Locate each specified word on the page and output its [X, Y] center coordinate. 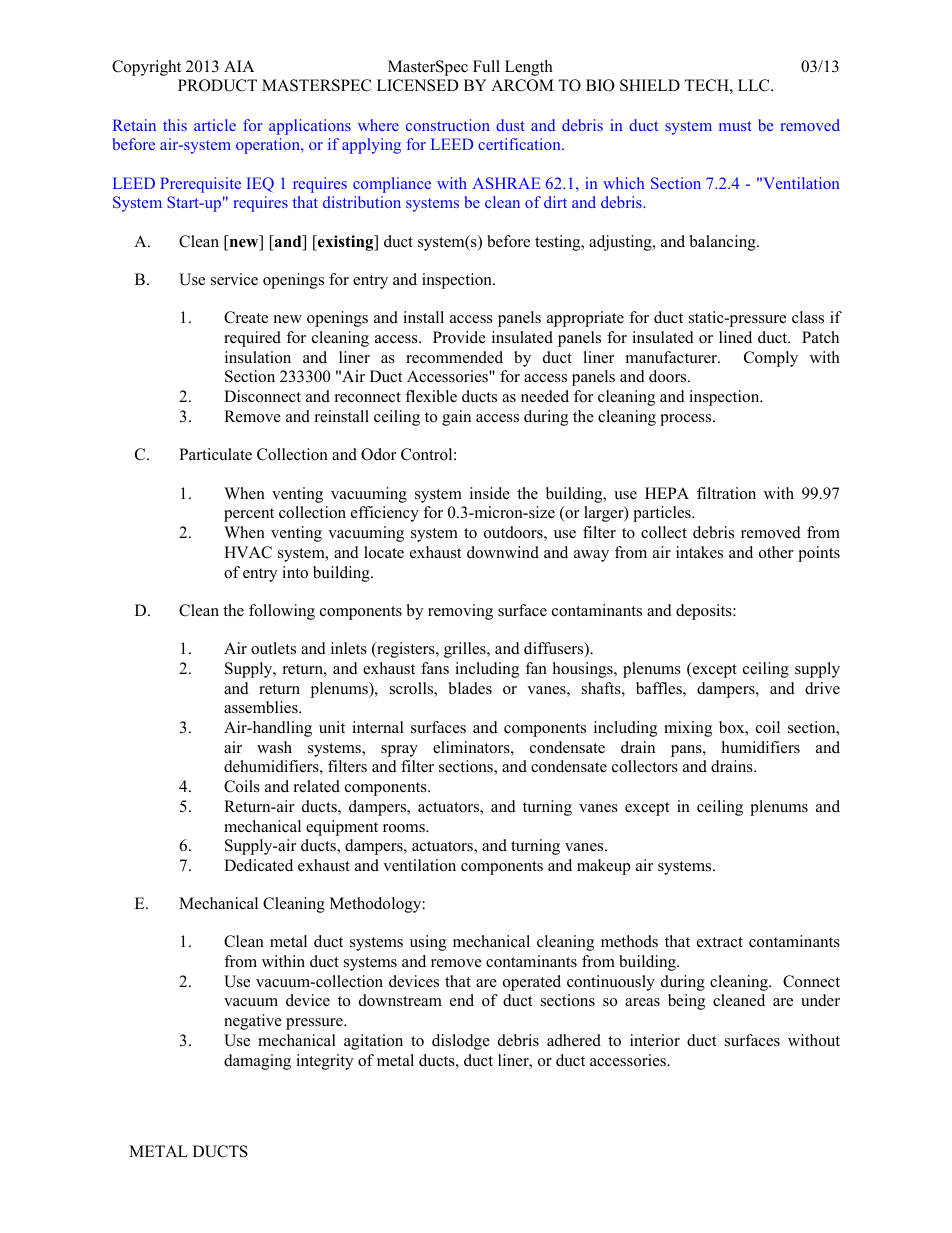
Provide [459, 337]
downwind [503, 552]
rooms [405, 828]
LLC [755, 85]
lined [735, 337]
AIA [239, 66]
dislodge [461, 1042]
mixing [688, 729]
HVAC [248, 552]
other [776, 552]
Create [246, 317]
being [686, 1002]
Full [486, 66]
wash [274, 747]
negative [253, 1022]
